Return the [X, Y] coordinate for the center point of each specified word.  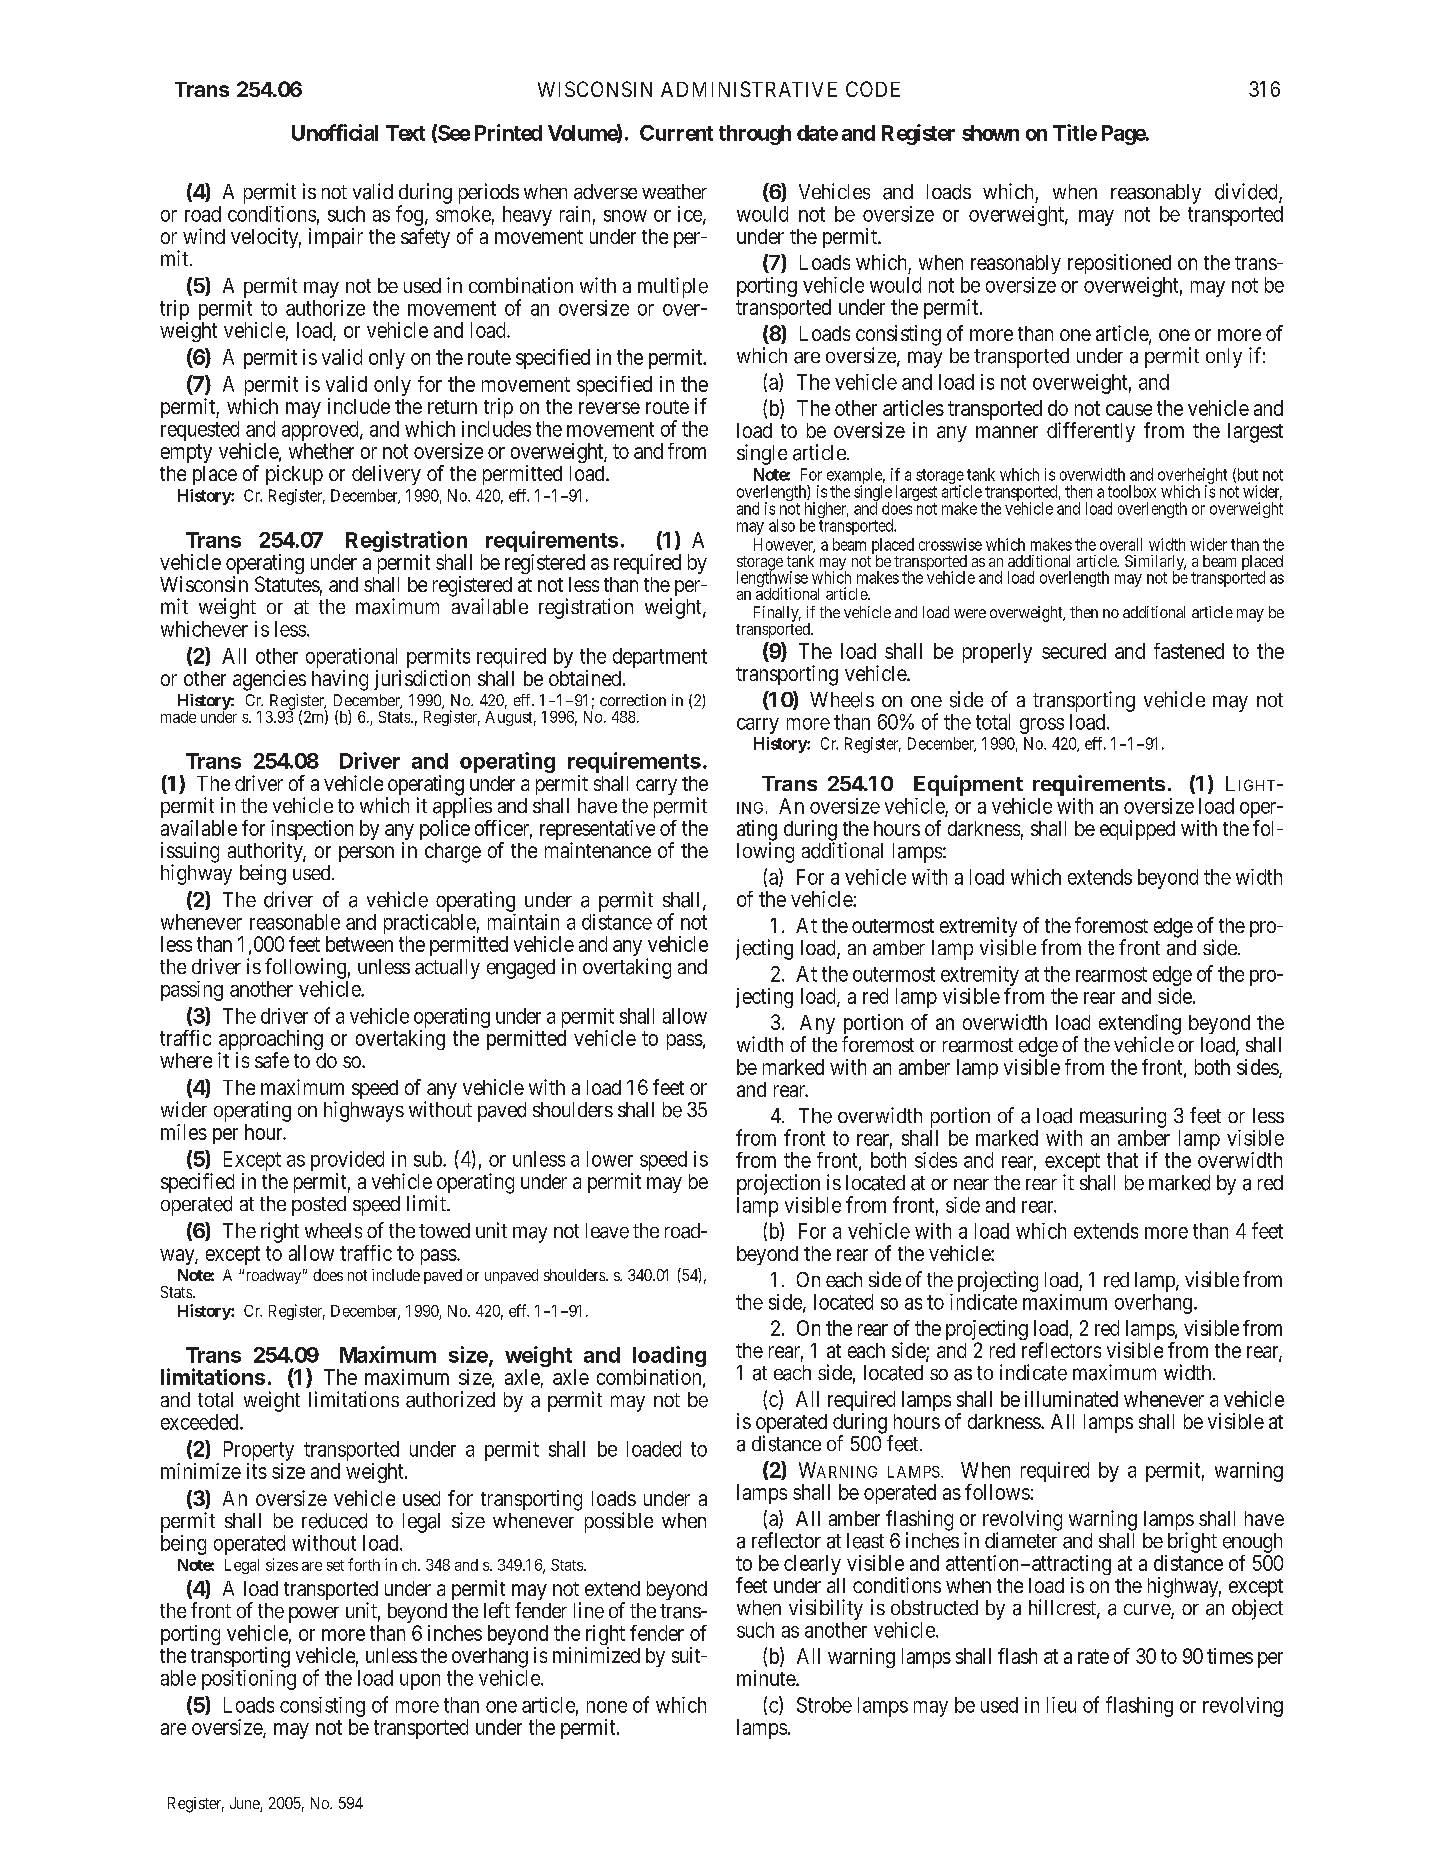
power [314, 1615]
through [755, 135]
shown [990, 133]
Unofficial [335, 132]
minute [767, 1678]
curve [1148, 1611]
